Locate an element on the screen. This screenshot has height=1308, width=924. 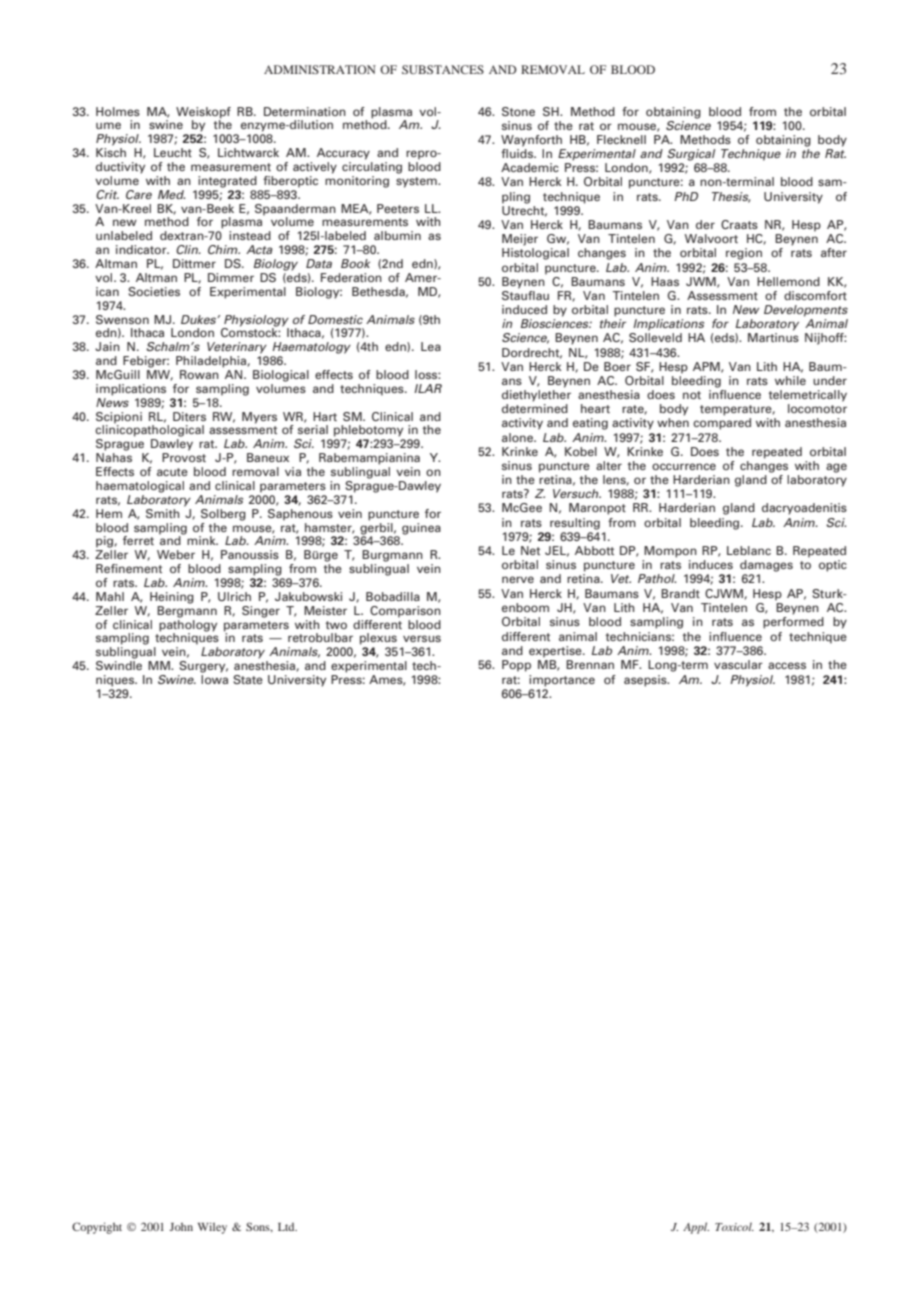
SUBSTANCES is located at coordinates (443, 69).
